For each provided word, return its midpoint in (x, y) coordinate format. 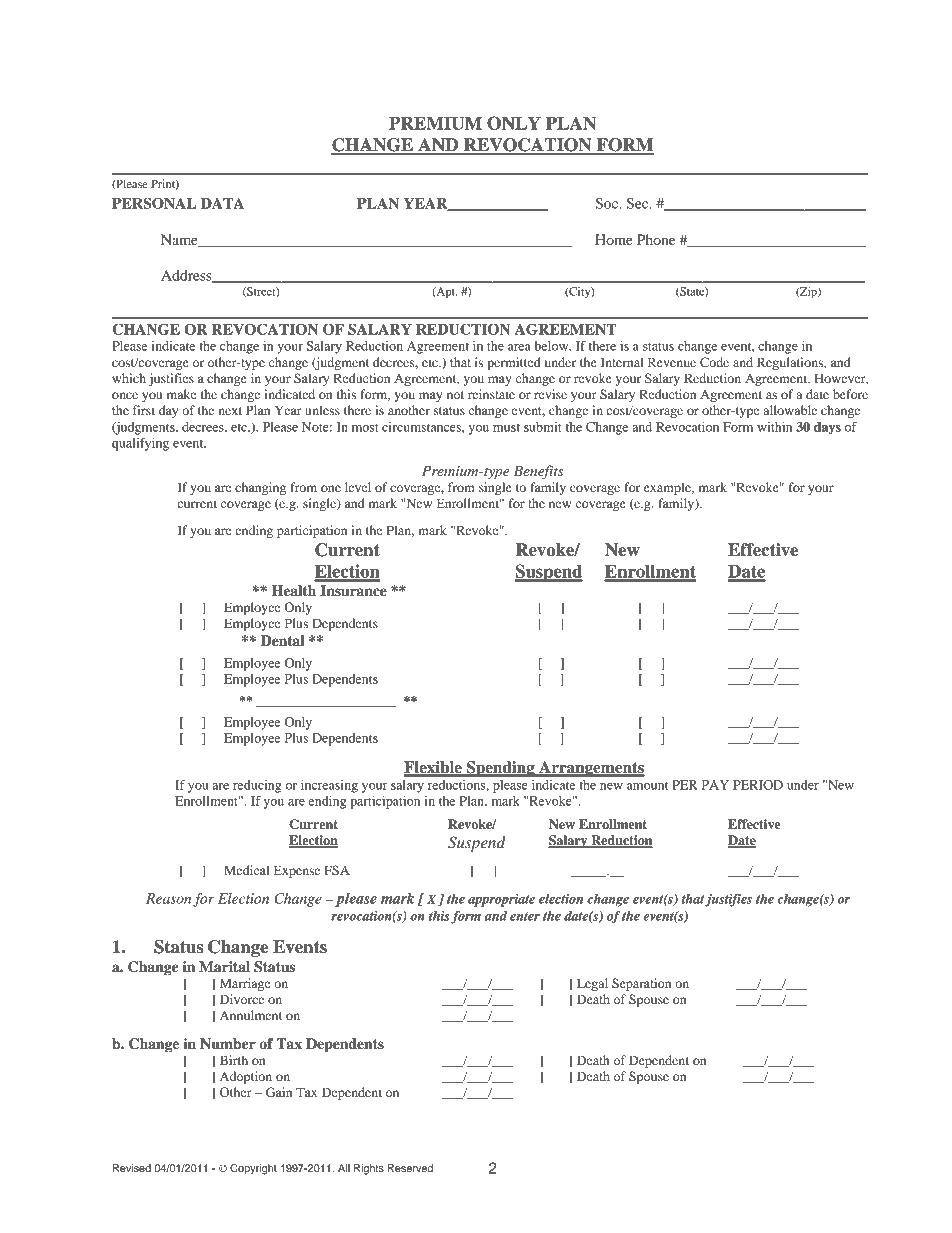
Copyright (253, 1169)
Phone (656, 239)
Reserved (410, 1168)
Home (614, 239)
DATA (222, 203)
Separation (641, 984)
